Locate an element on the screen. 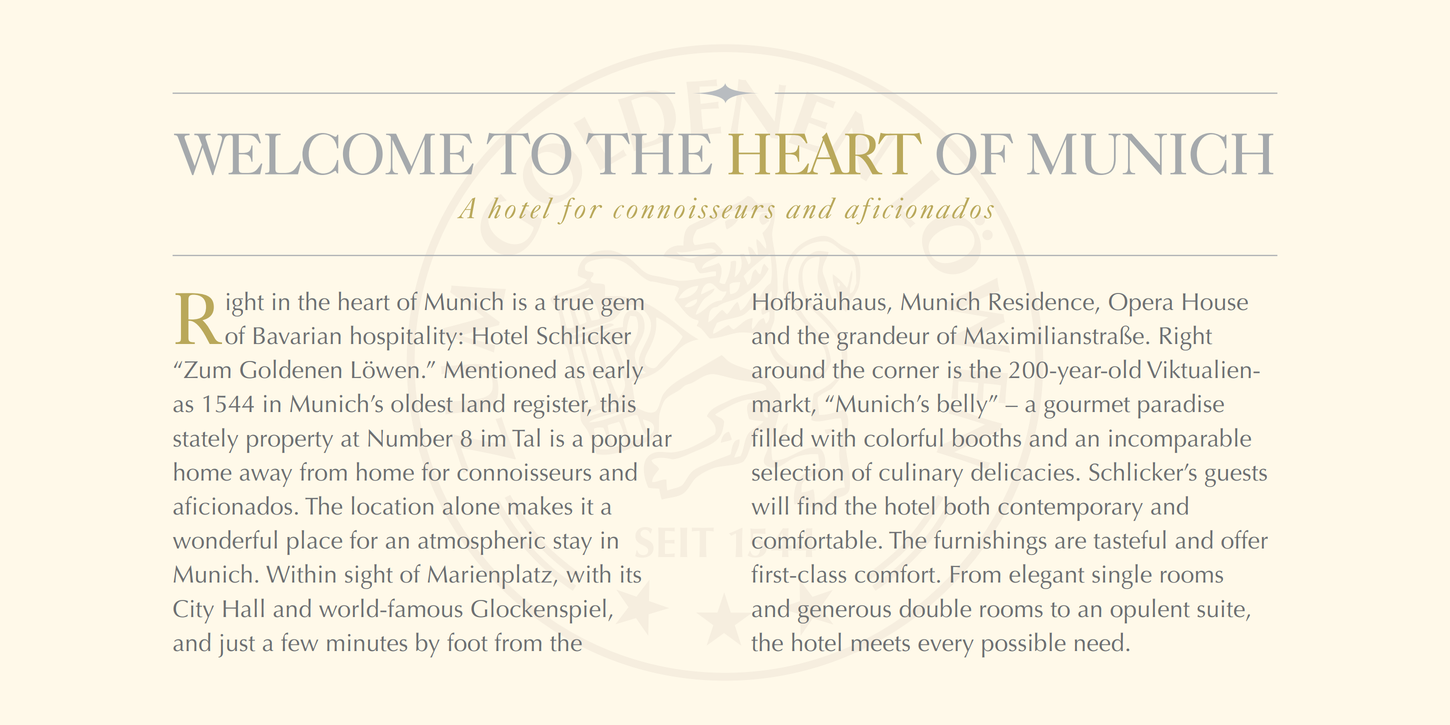 The image size is (1450, 725). this is located at coordinates (618, 403).
